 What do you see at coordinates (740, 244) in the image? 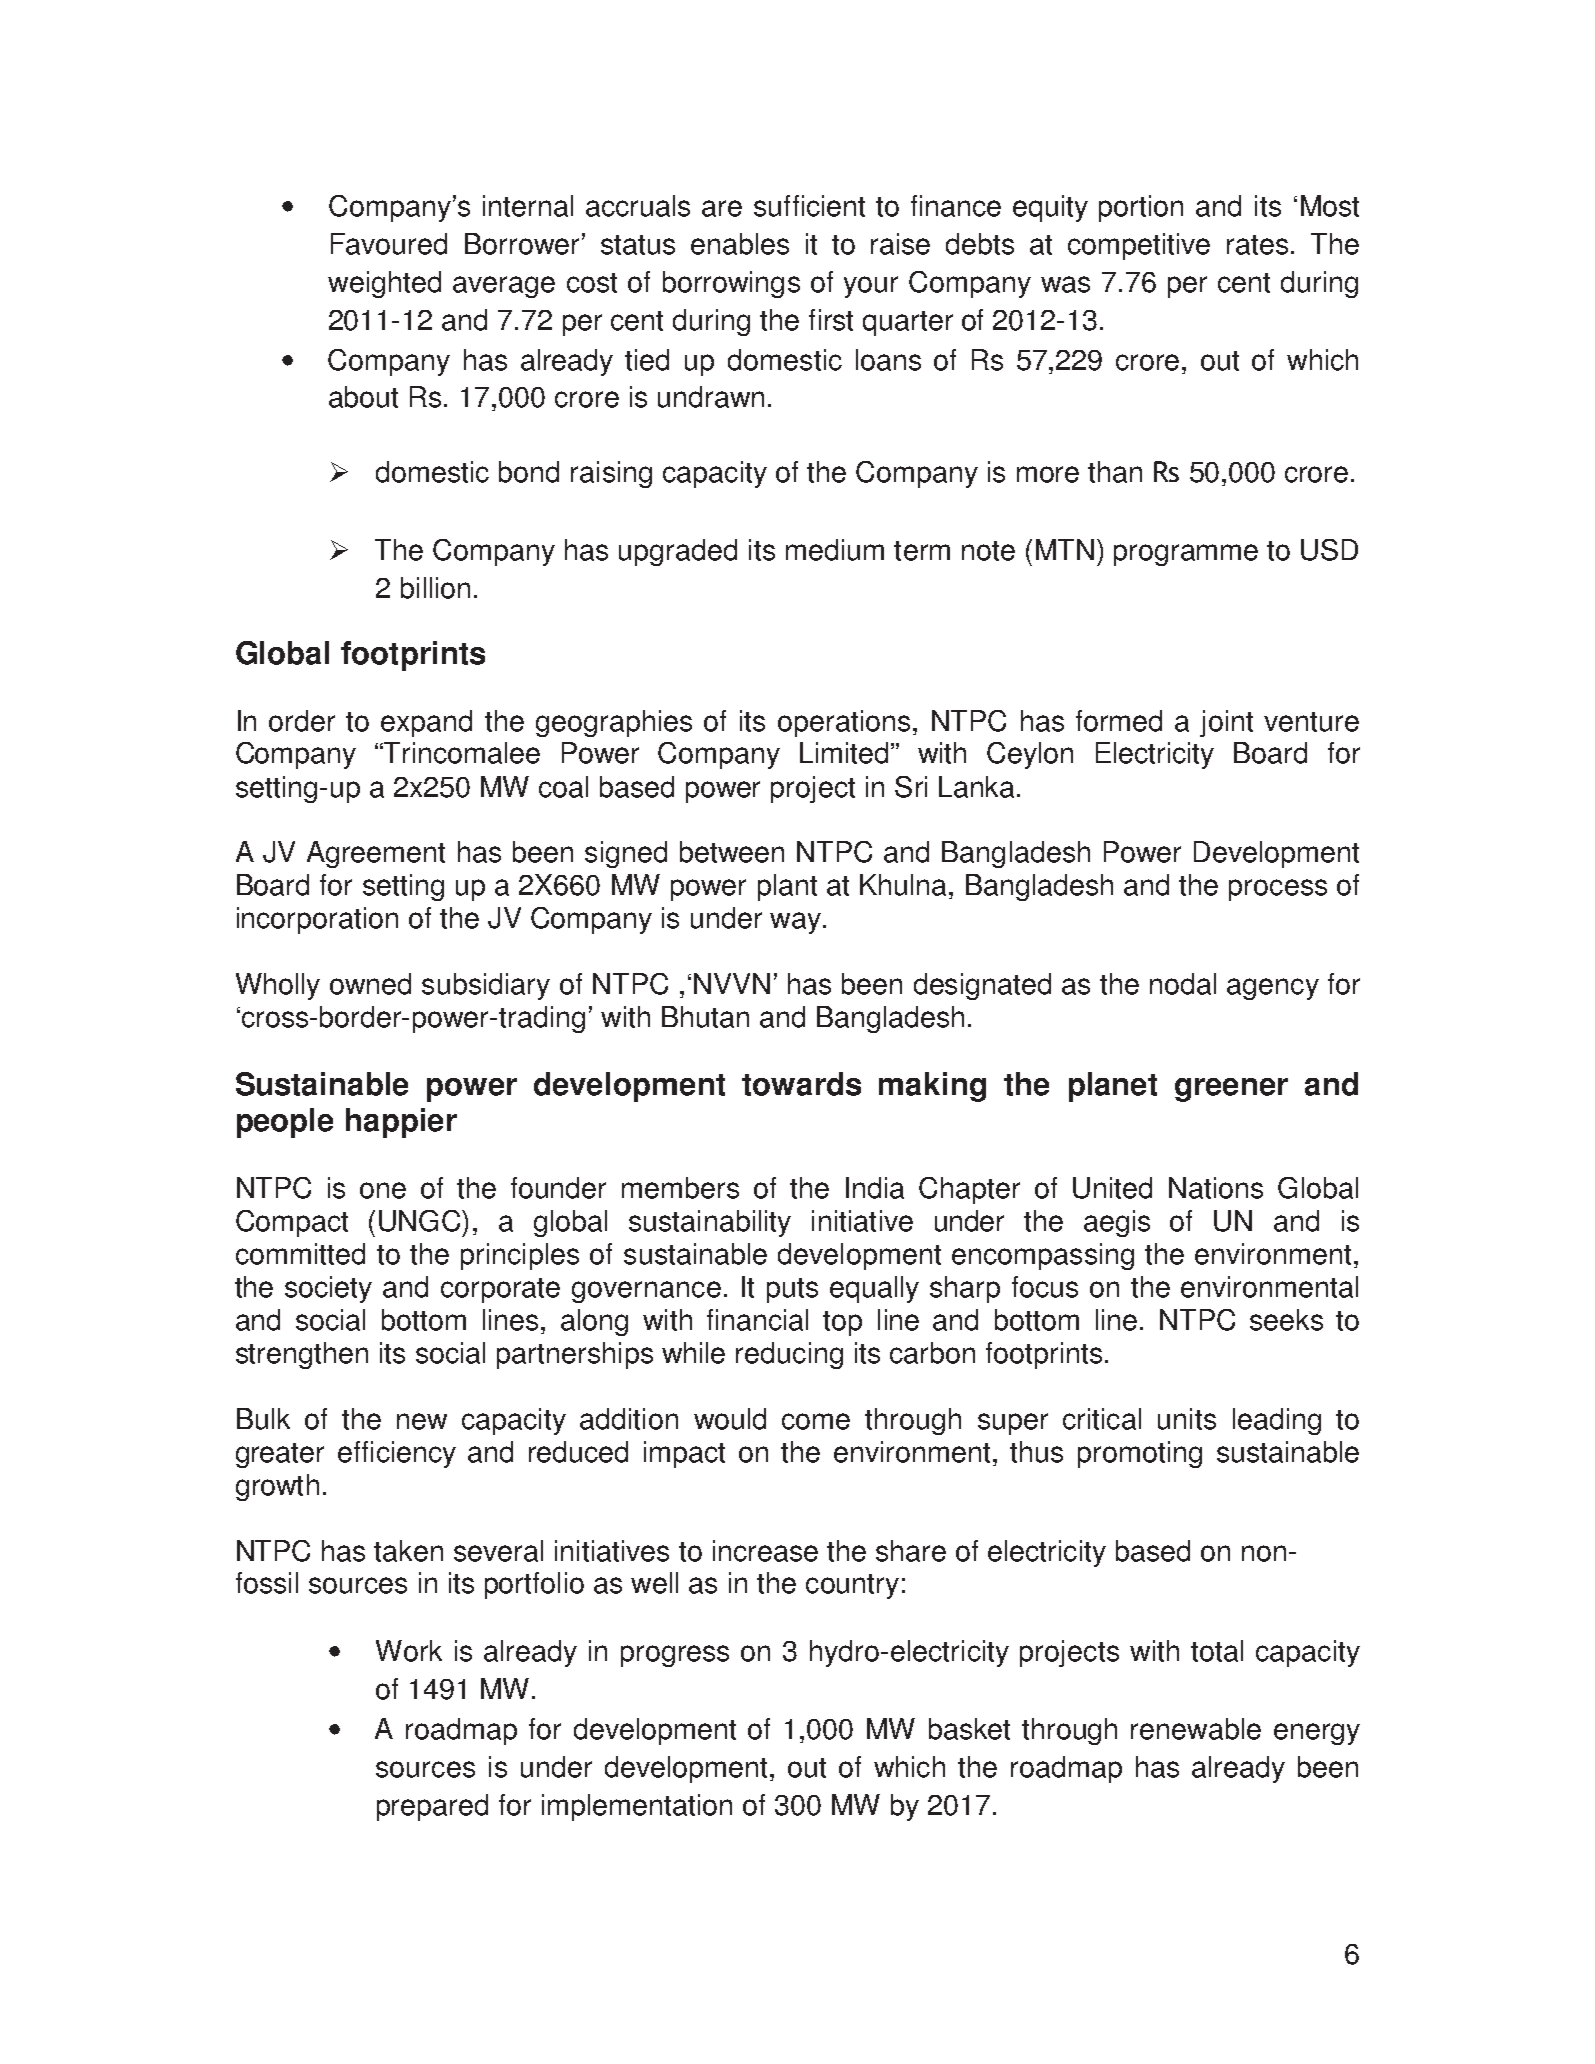
I see `enables` at bounding box center [740, 244].
